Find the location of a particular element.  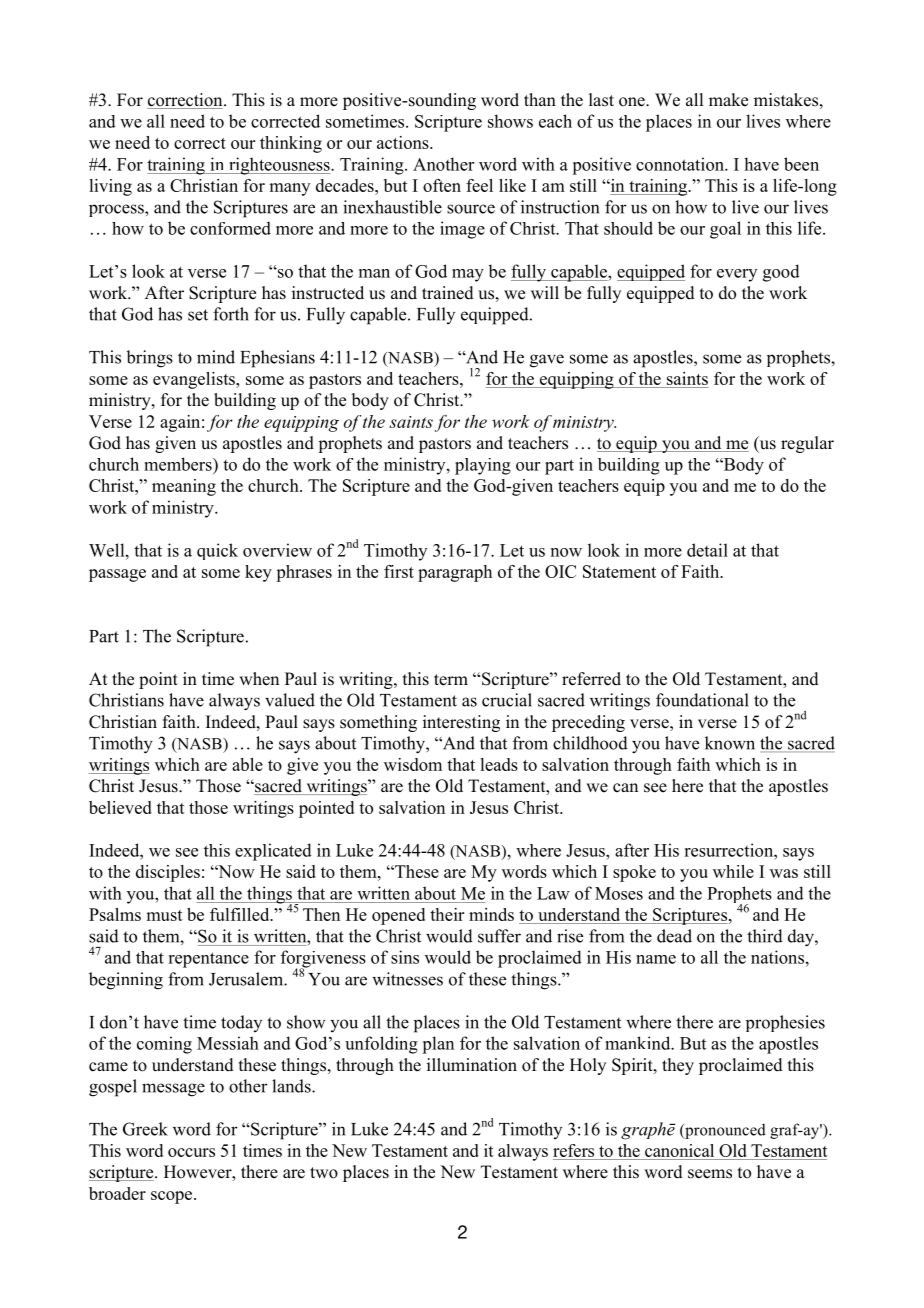

make is located at coordinates (728, 100).
